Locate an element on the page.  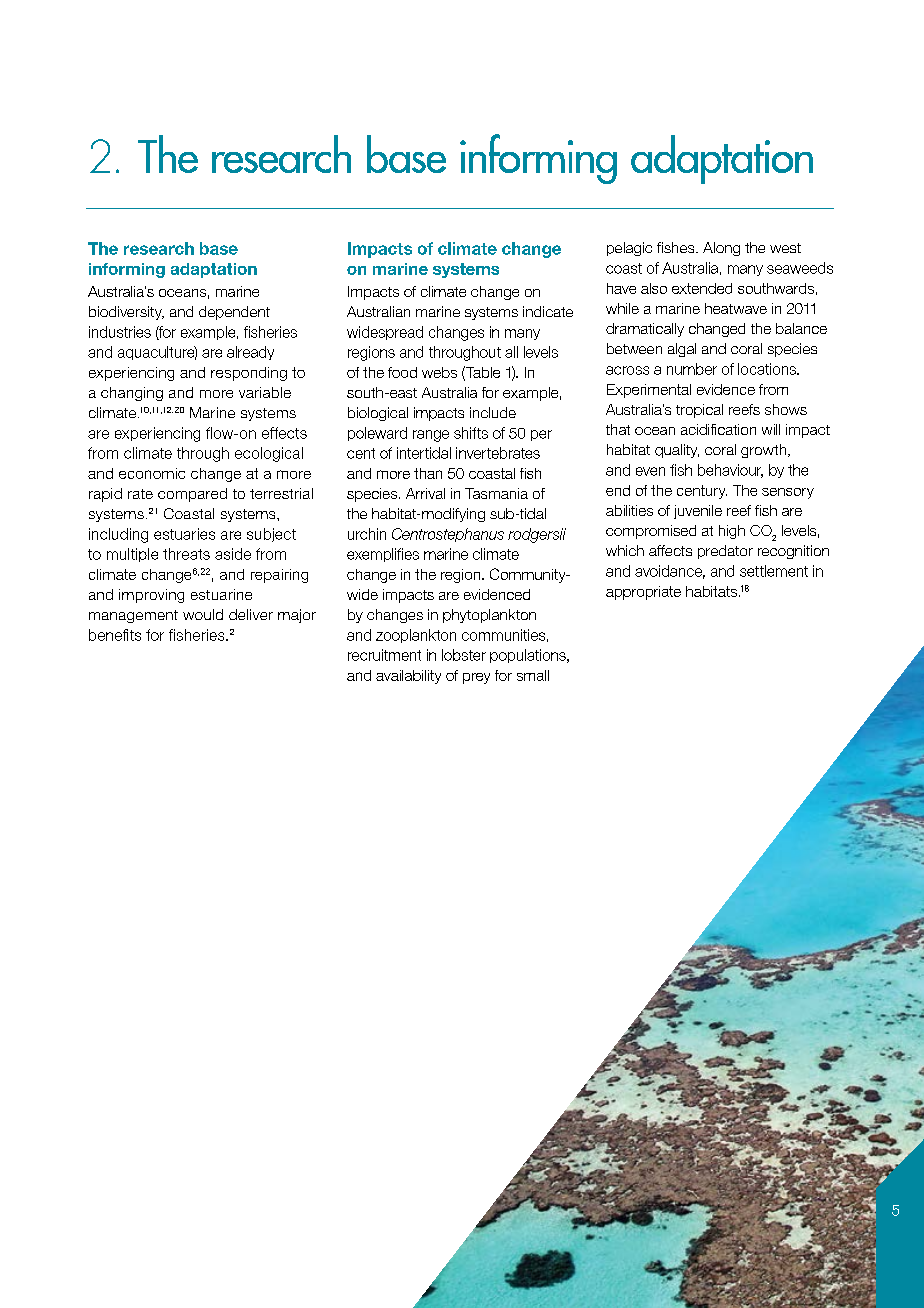
tropical is located at coordinates (699, 411).
